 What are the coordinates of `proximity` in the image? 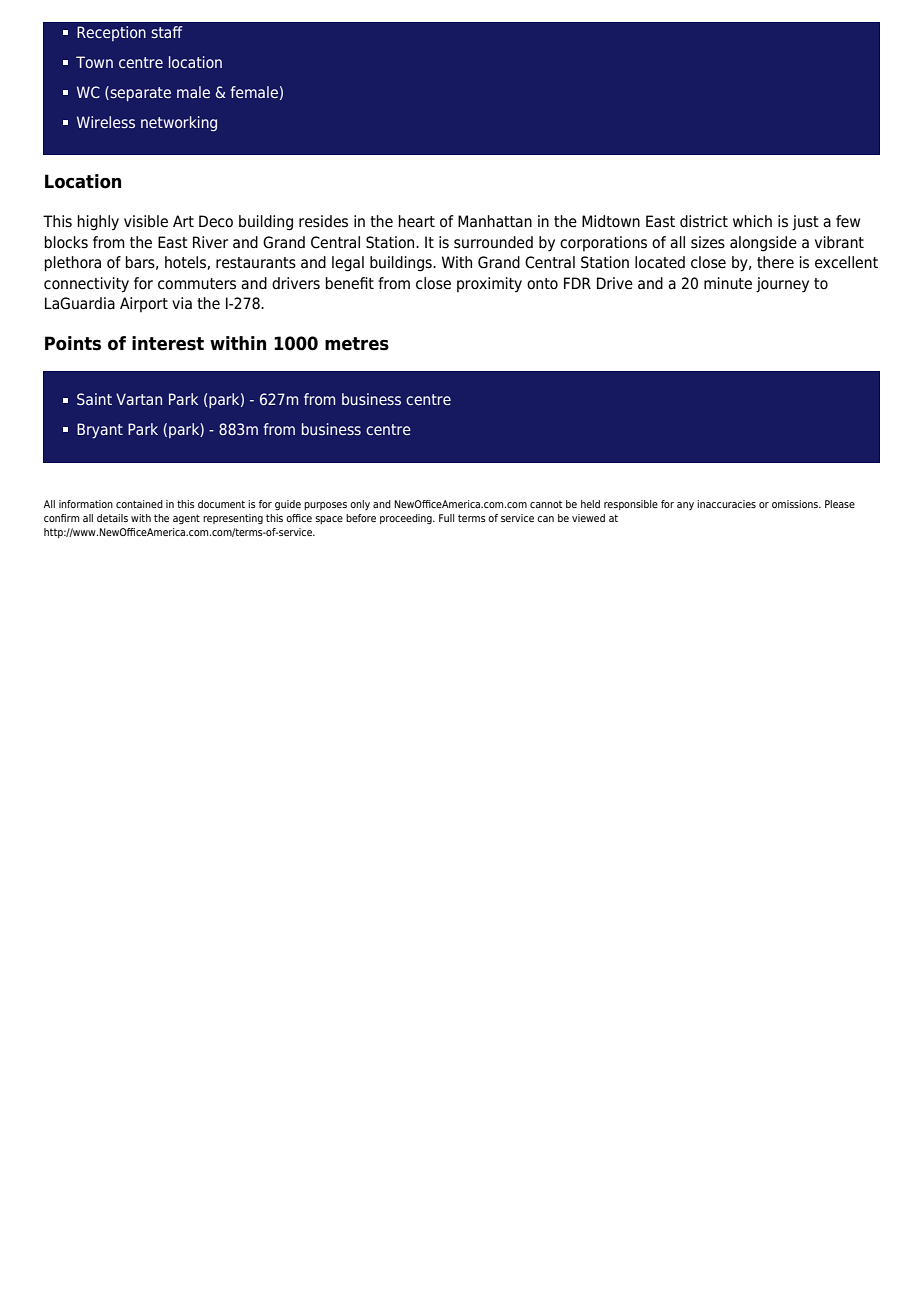 It's located at (489, 285).
